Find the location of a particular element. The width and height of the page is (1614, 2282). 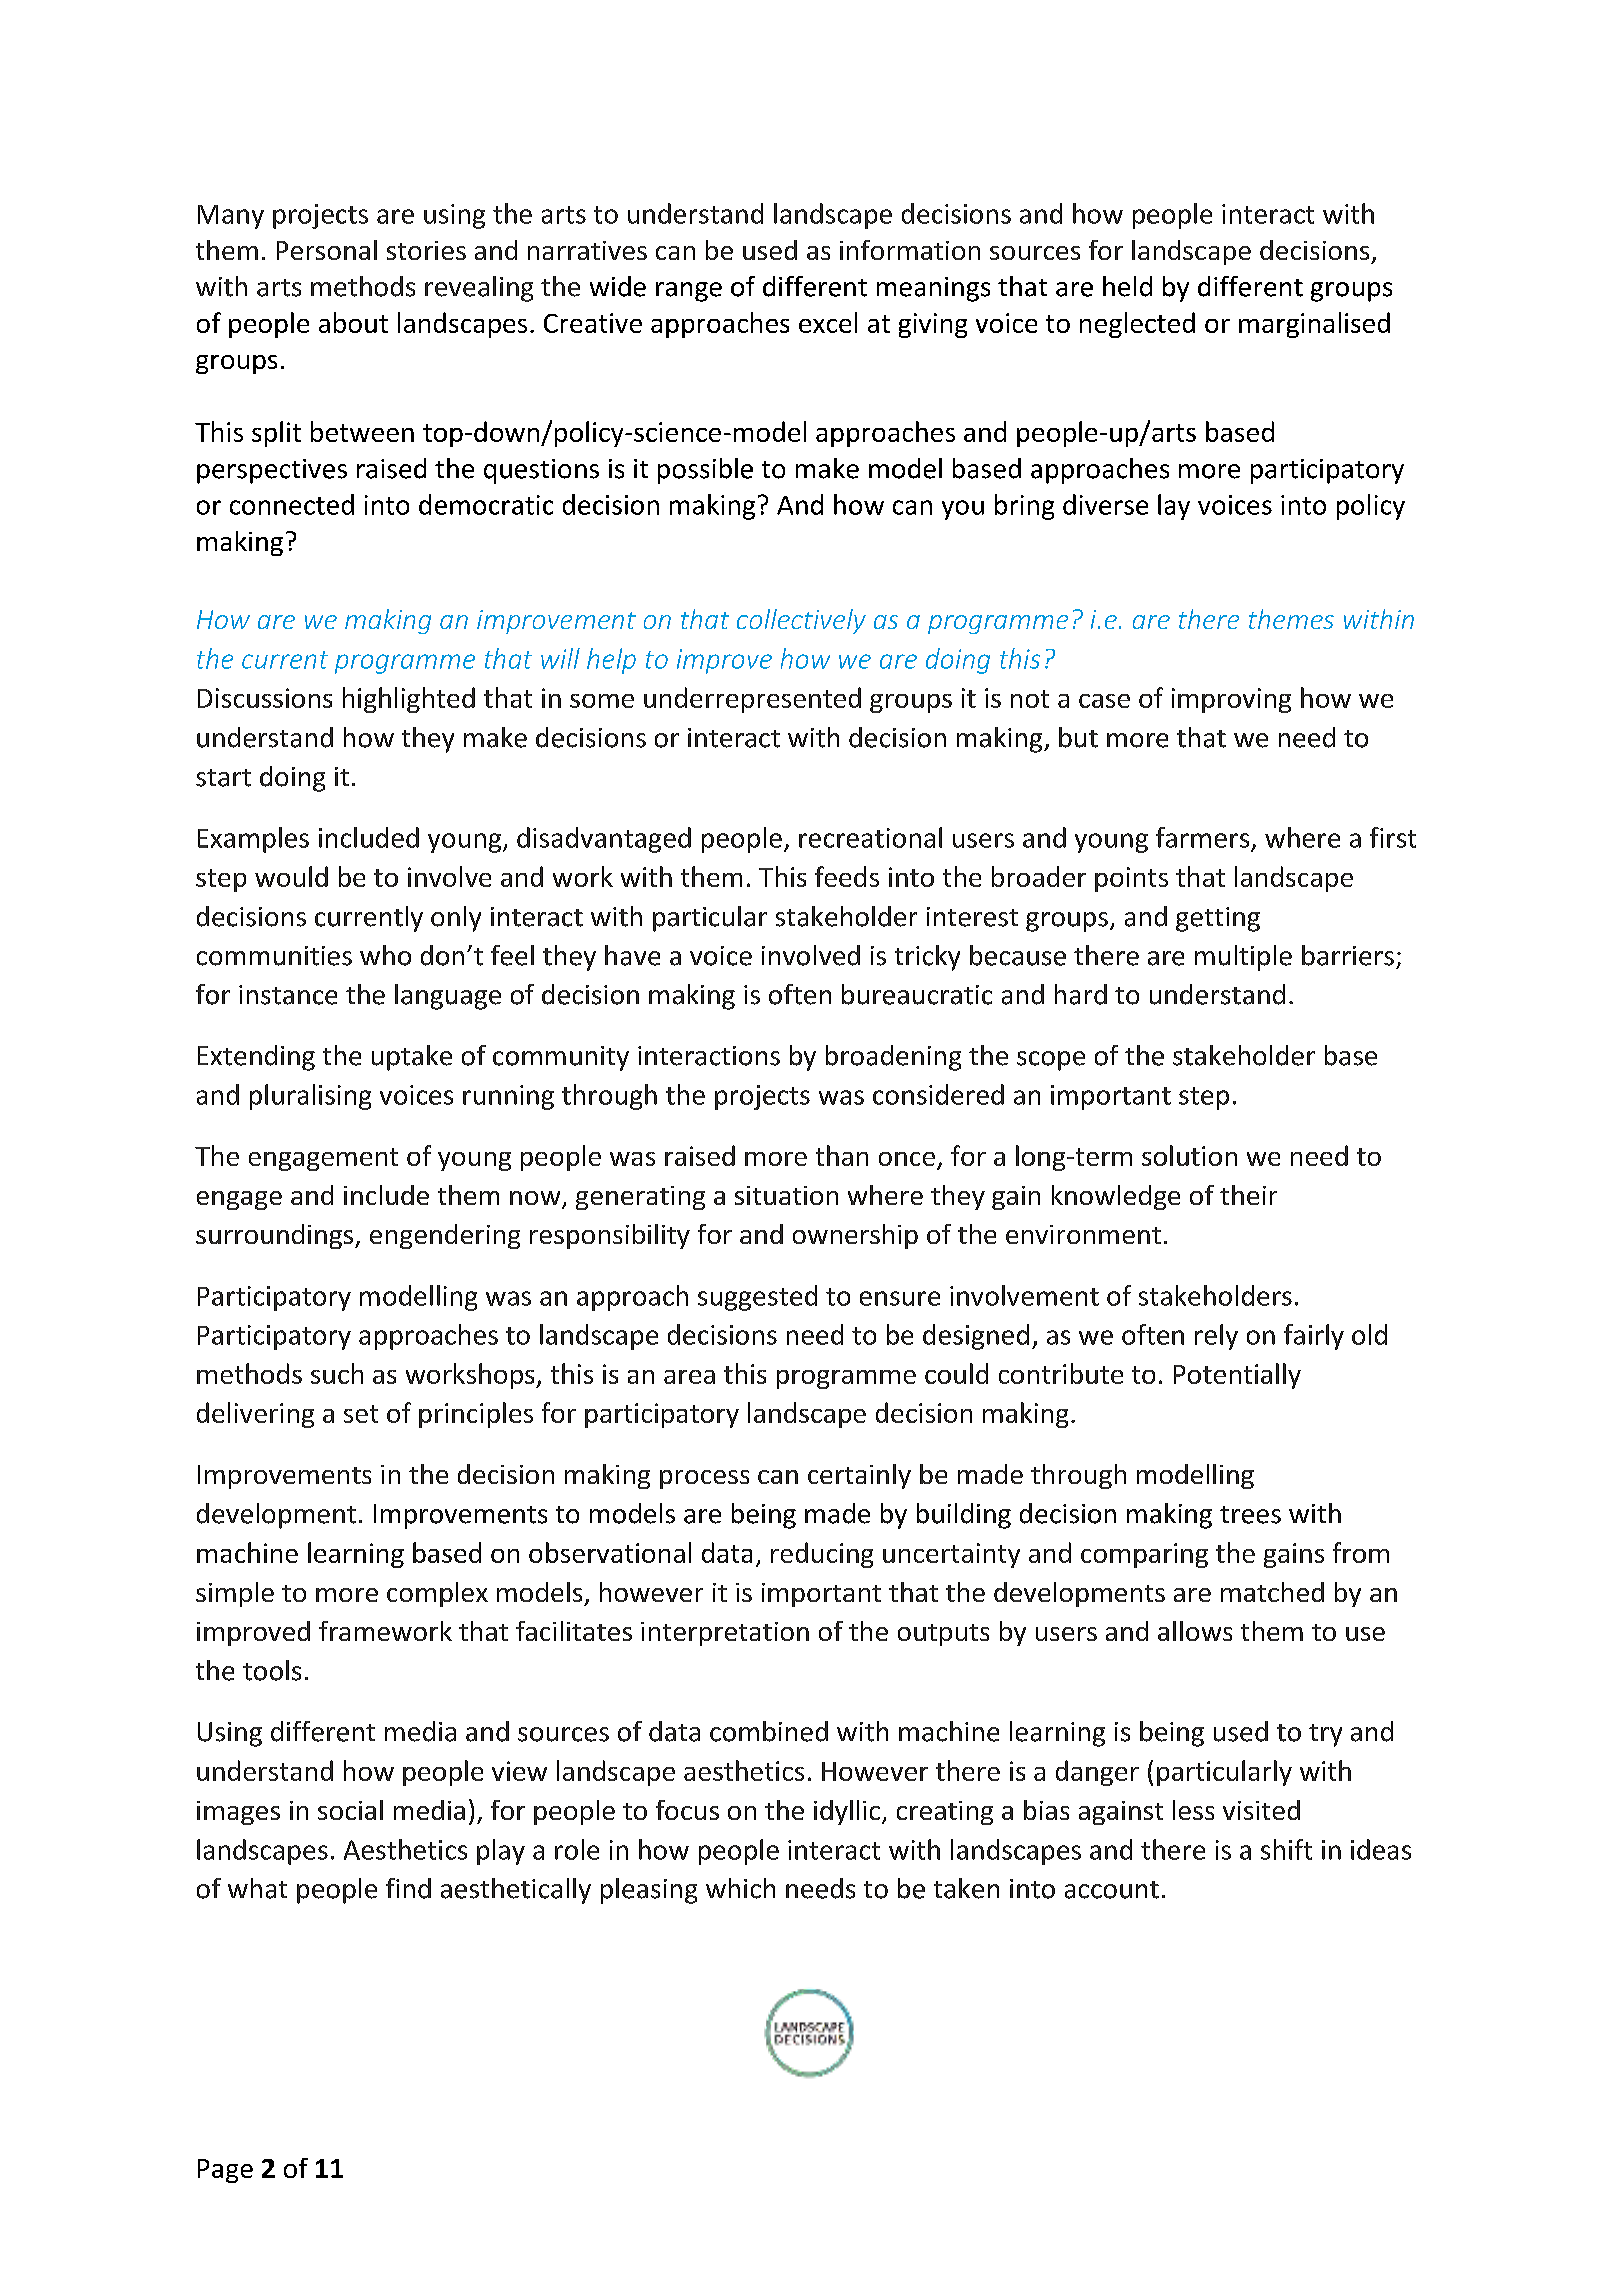

getting is located at coordinates (1218, 919).
